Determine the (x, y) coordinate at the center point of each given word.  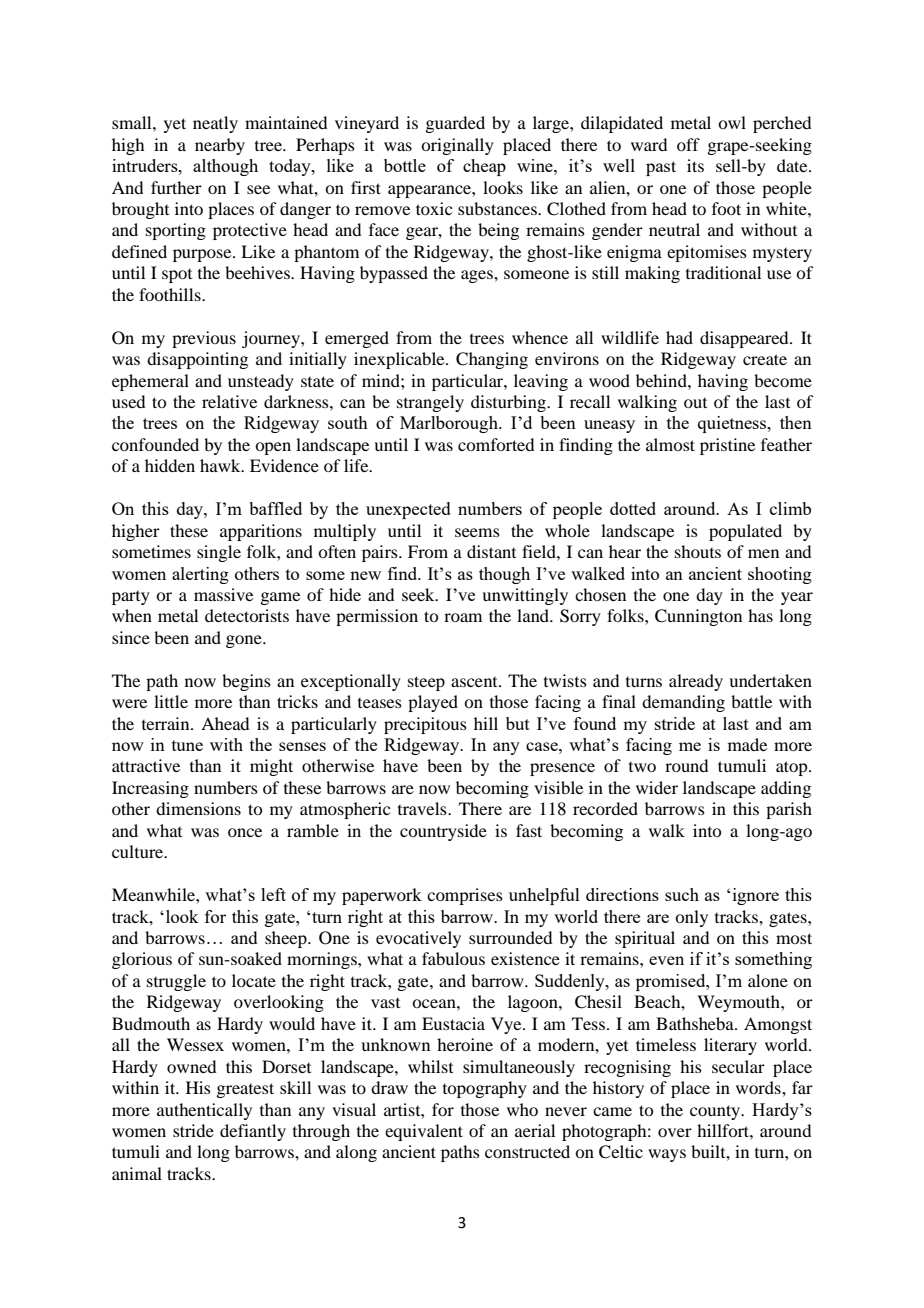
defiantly (253, 1132)
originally (457, 146)
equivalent (424, 1132)
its (695, 165)
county (716, 1112)
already (696, 682)
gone (245, 641)
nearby (220, 146)
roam (463, 617)
